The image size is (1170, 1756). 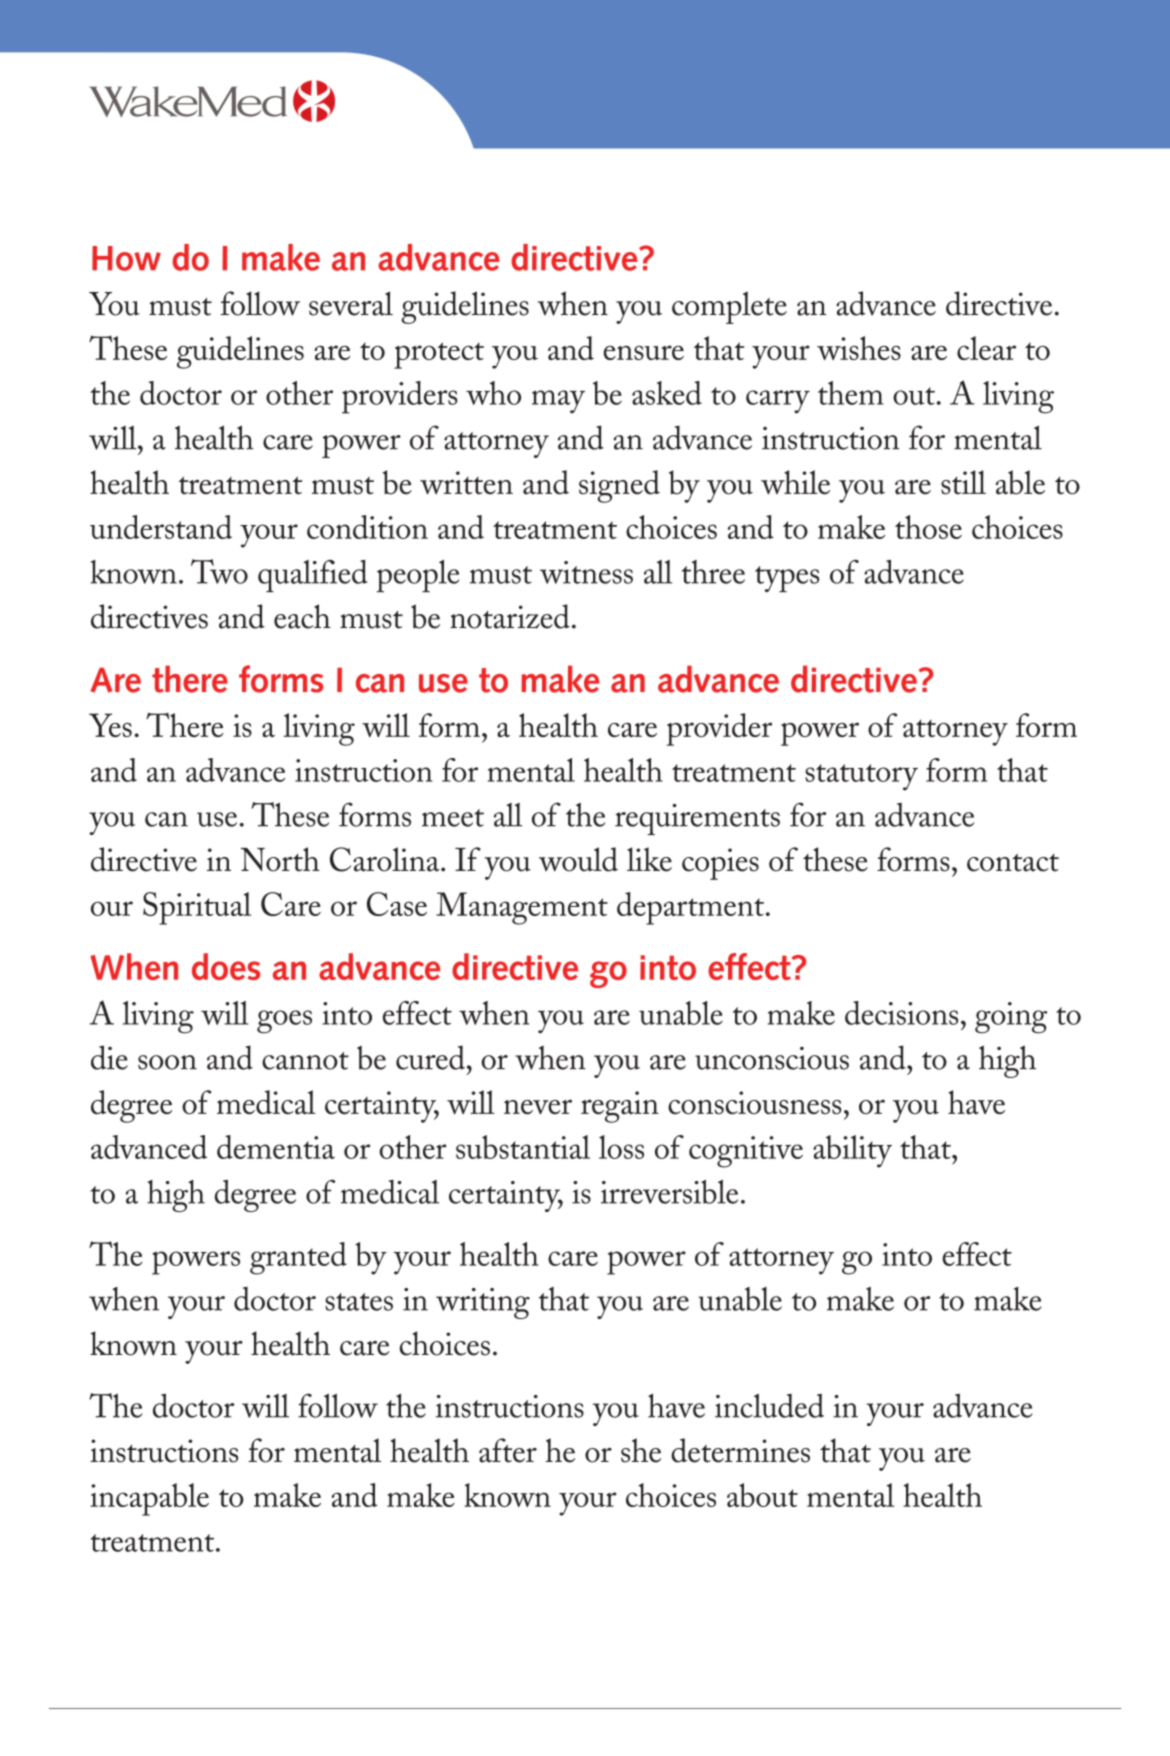 What do you see at coordinates (359, 1302) in the document?
I see `states` at bounding box center [359, 1302].
